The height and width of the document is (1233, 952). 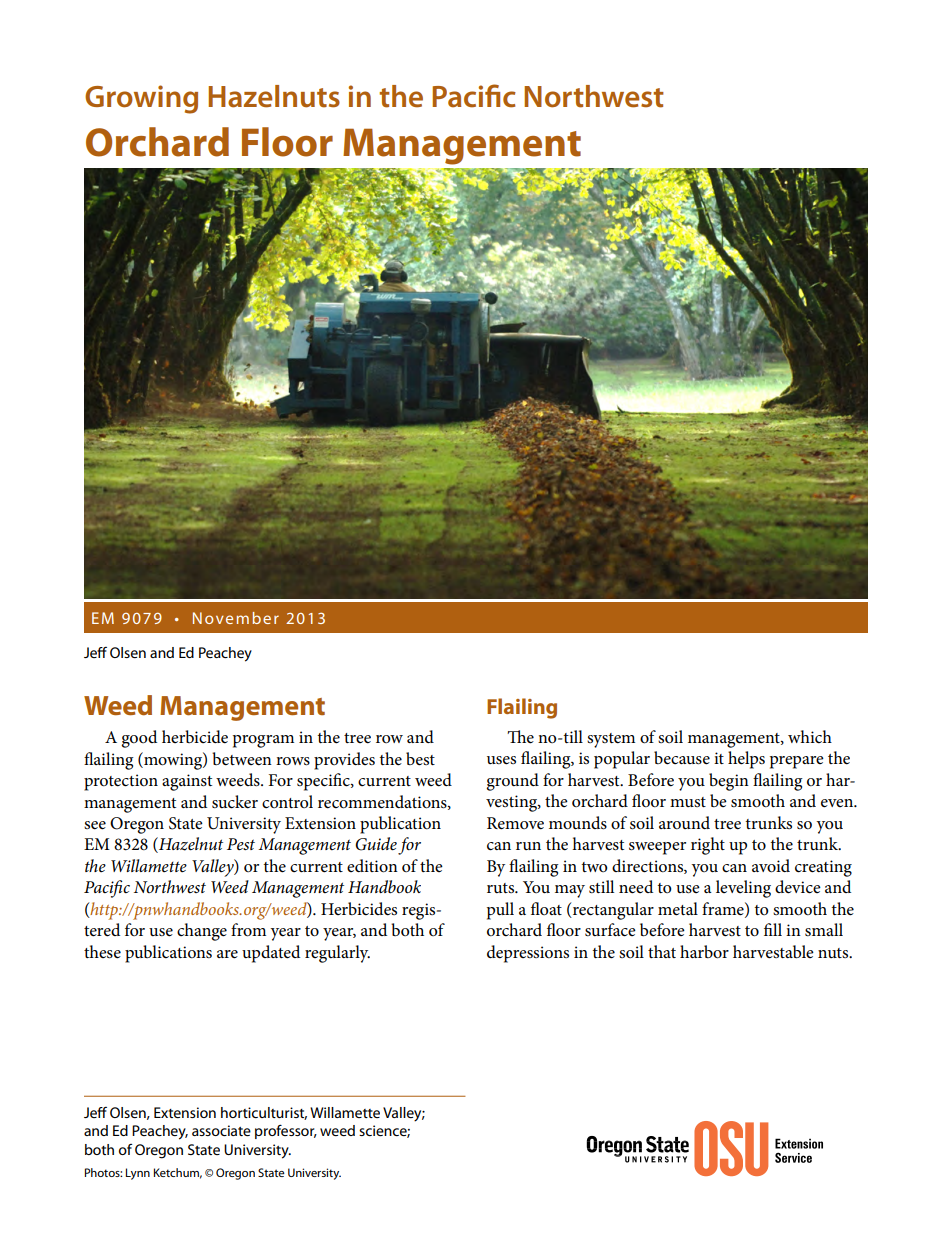 What do you see at coordinates (202, 932) in the document?
I see `change` at bounding box center [202, 932].
